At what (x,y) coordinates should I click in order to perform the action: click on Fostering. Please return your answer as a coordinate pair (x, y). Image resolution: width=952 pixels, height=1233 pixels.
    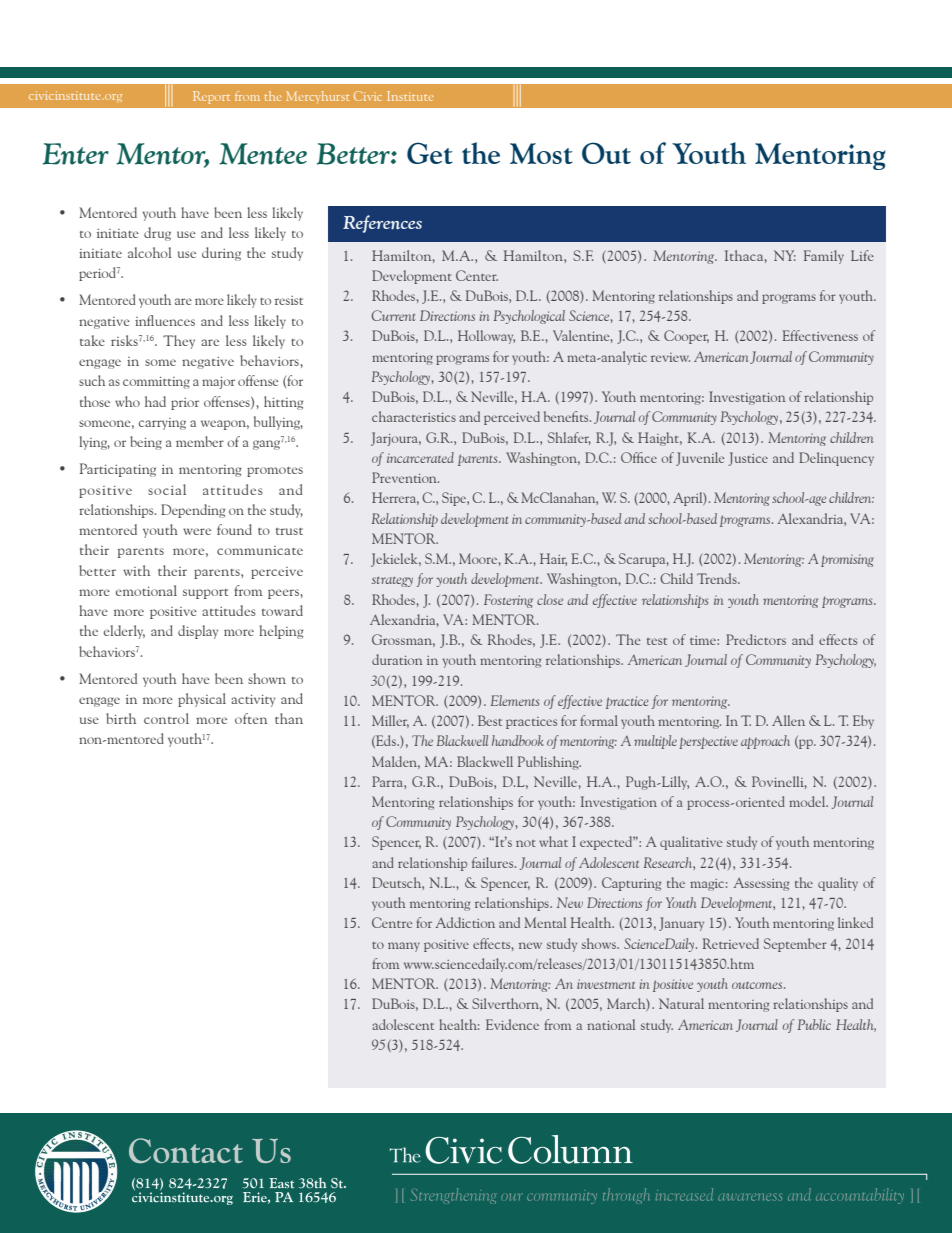
    Looking at the image, I should click on (508, 601).
